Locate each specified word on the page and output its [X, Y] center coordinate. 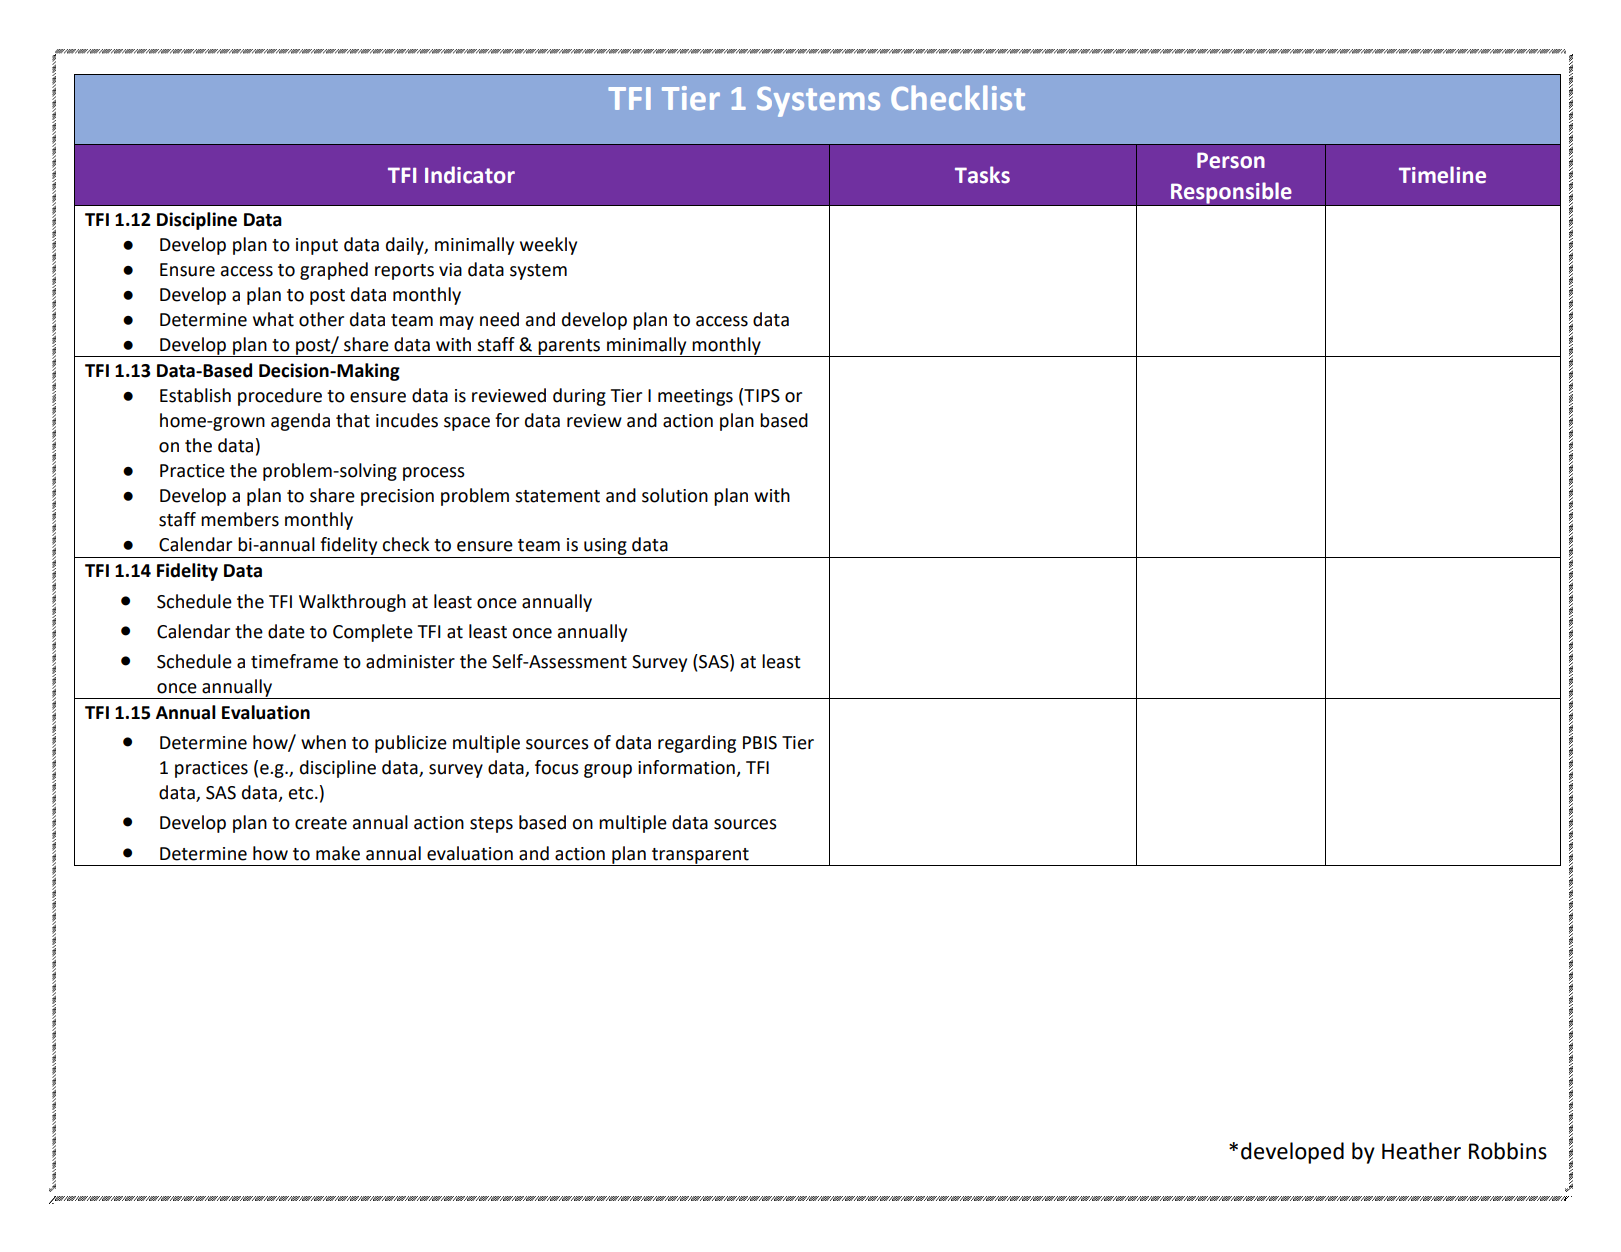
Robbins [1508, 1151]
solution [675, 495]
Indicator [470, 175]
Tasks [982, 175]
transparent [700, 857]
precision [397, 497]
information [687, 768]
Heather [1421, 1151]
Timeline [1442, 175]
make [338, 853]
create [321, 823]
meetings [695, 397]
